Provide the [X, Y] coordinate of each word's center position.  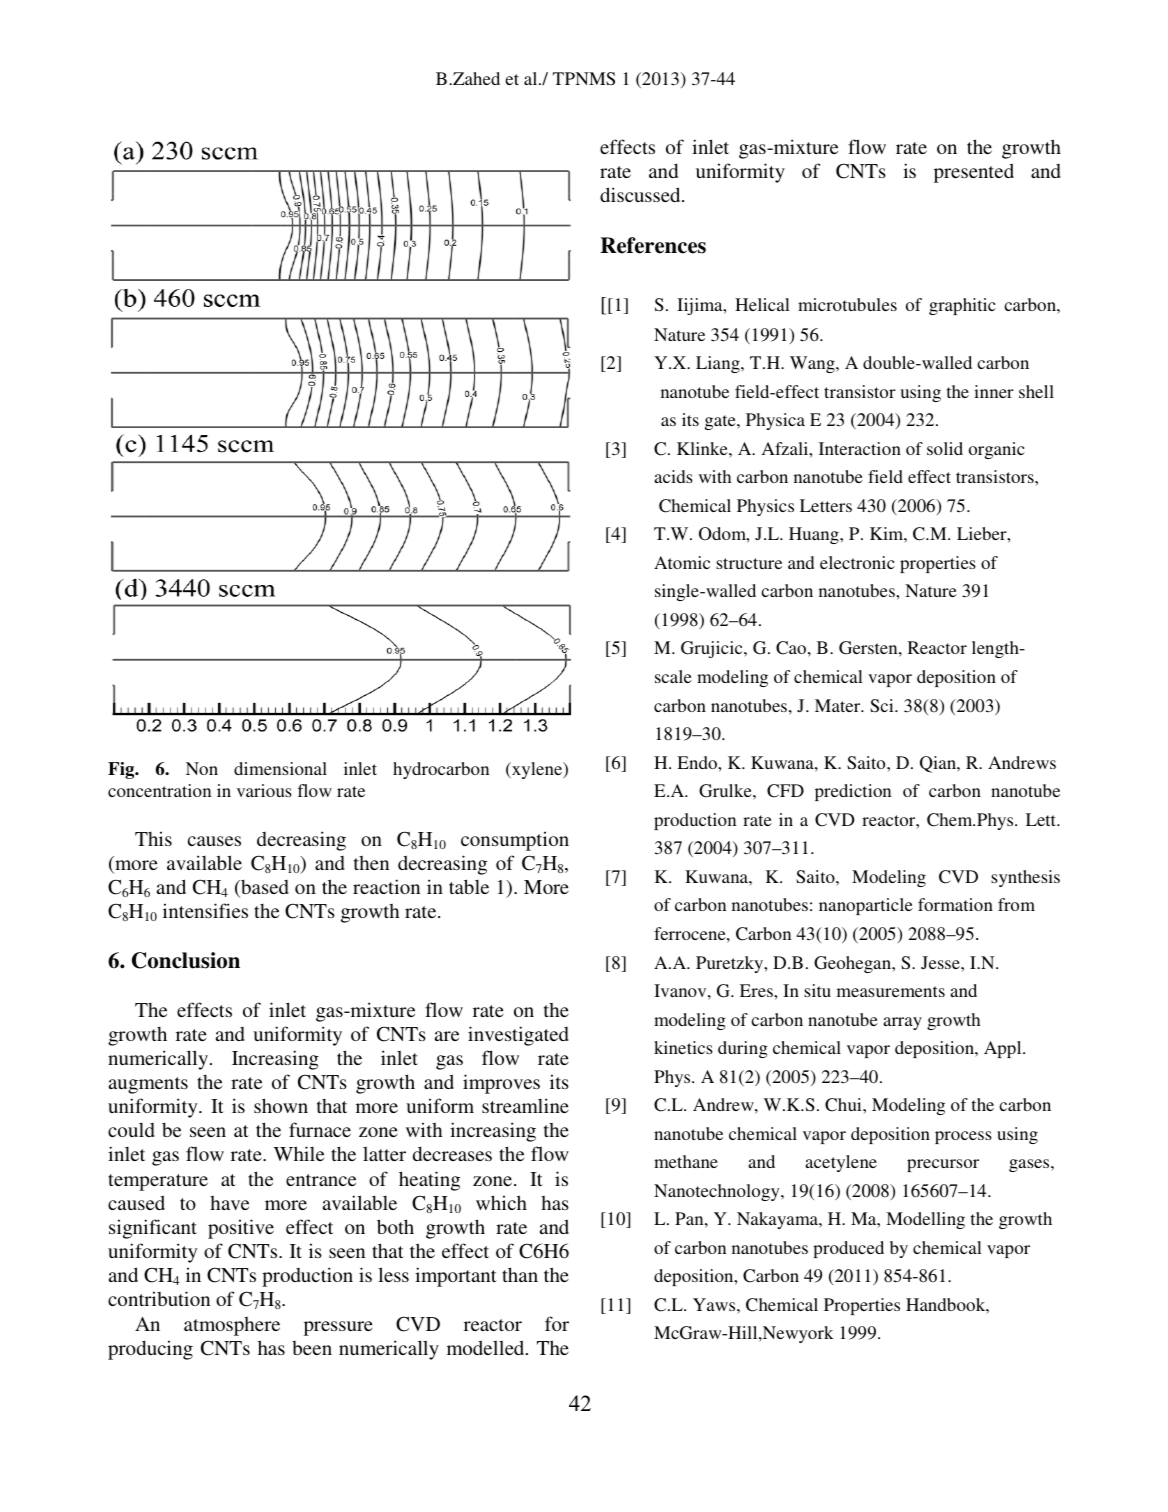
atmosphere [232, 1326]
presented [974, 173]
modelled [487, 1347]
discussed [641, 194]
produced [848, 1249]
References [653, 245]
